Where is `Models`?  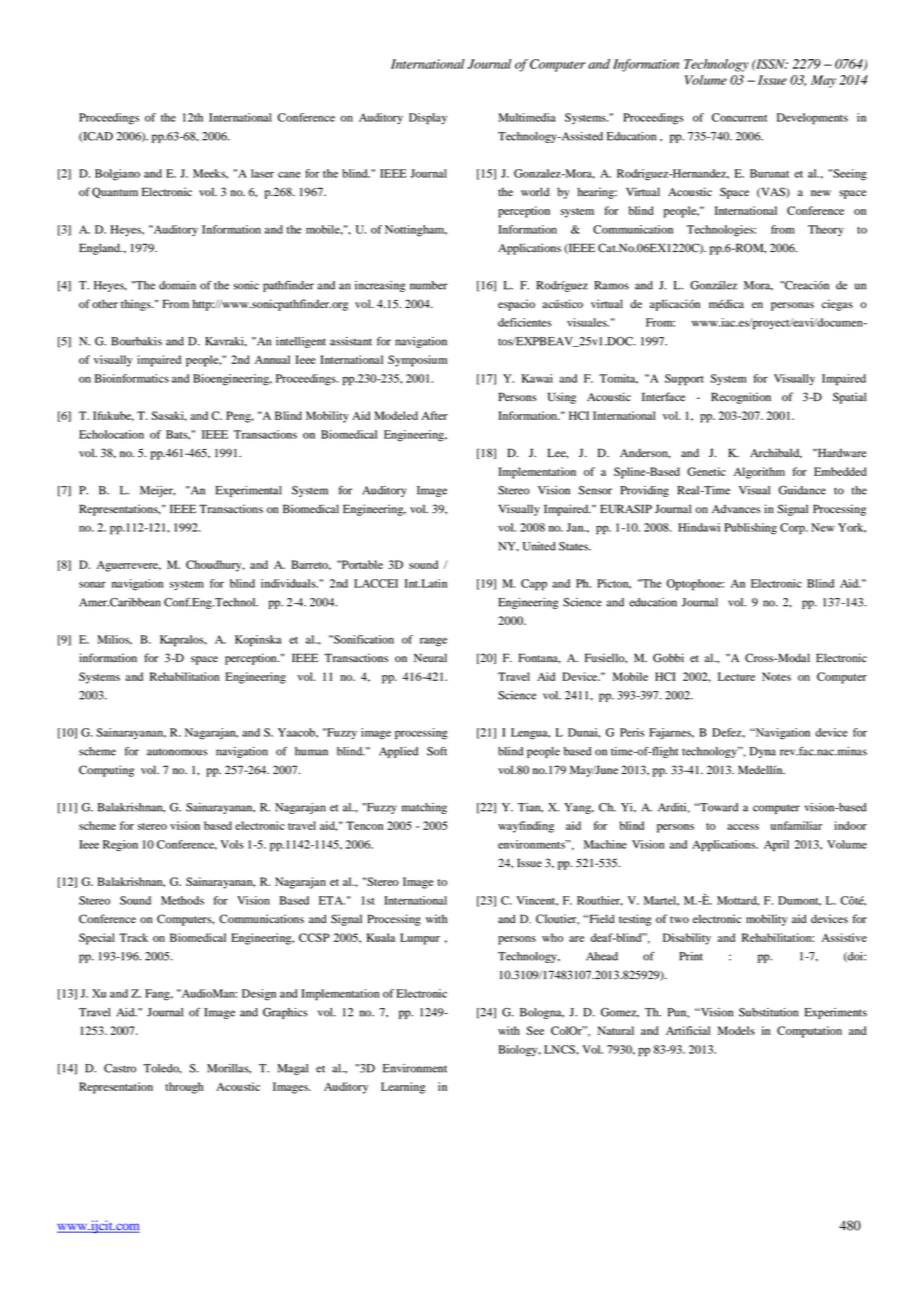 Models is located at coordinates (736, 1030).
